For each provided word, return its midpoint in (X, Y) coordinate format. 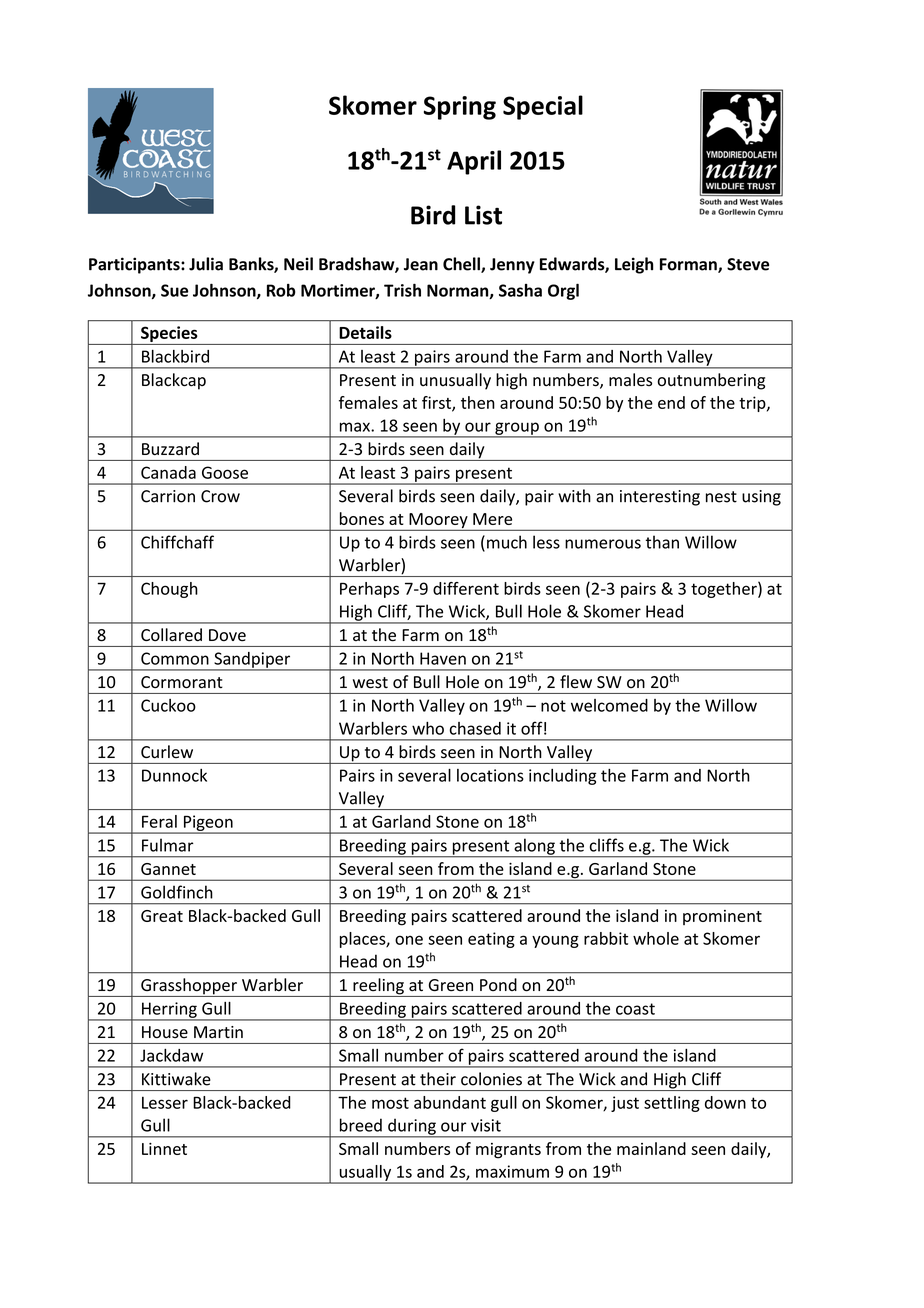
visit (486, 1125)
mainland (651, 1148)
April (474, 162)
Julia (206, 264)
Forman (689, 265)
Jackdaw (171, 1055)
